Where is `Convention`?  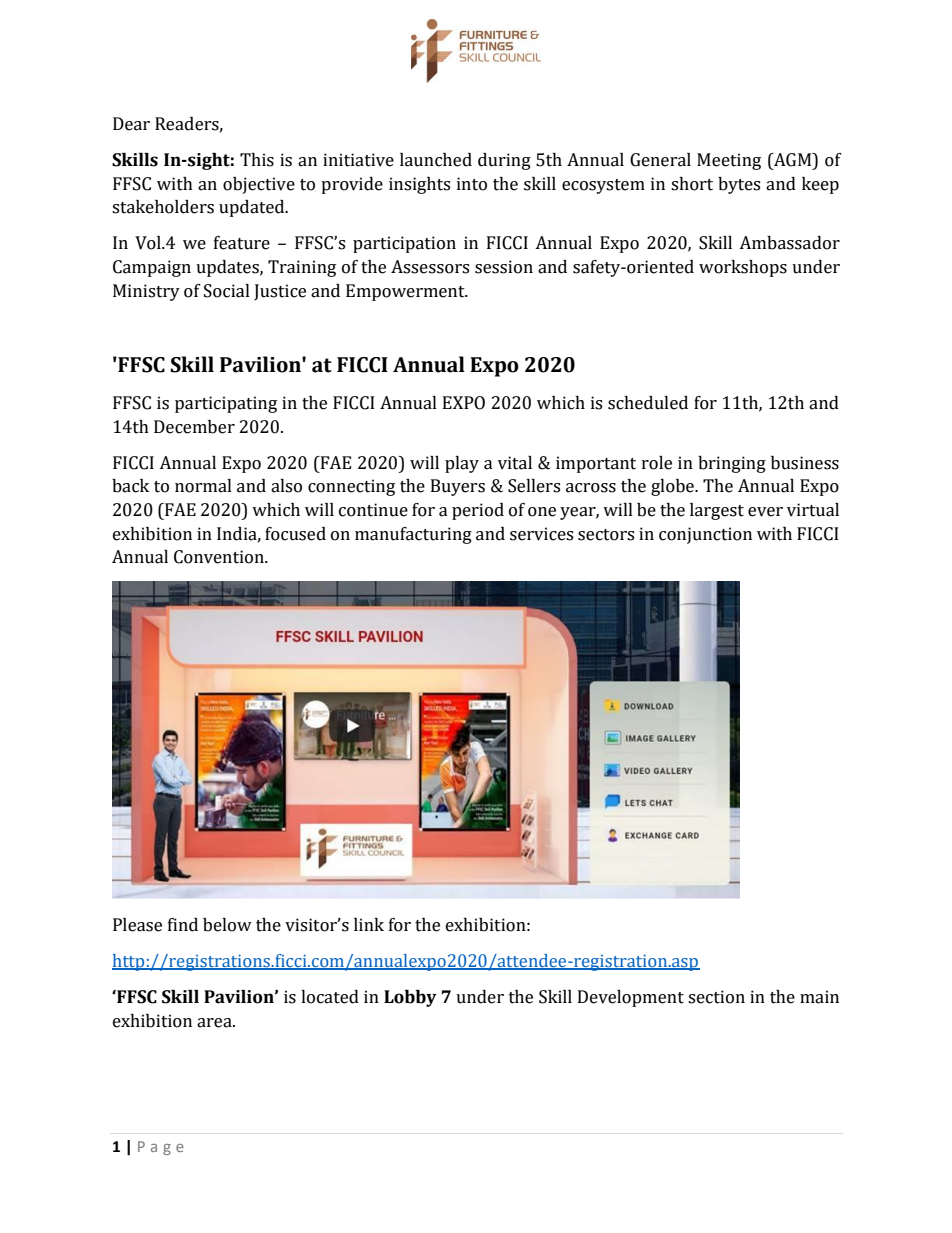
Convention is located at coordinates (220, 557).
